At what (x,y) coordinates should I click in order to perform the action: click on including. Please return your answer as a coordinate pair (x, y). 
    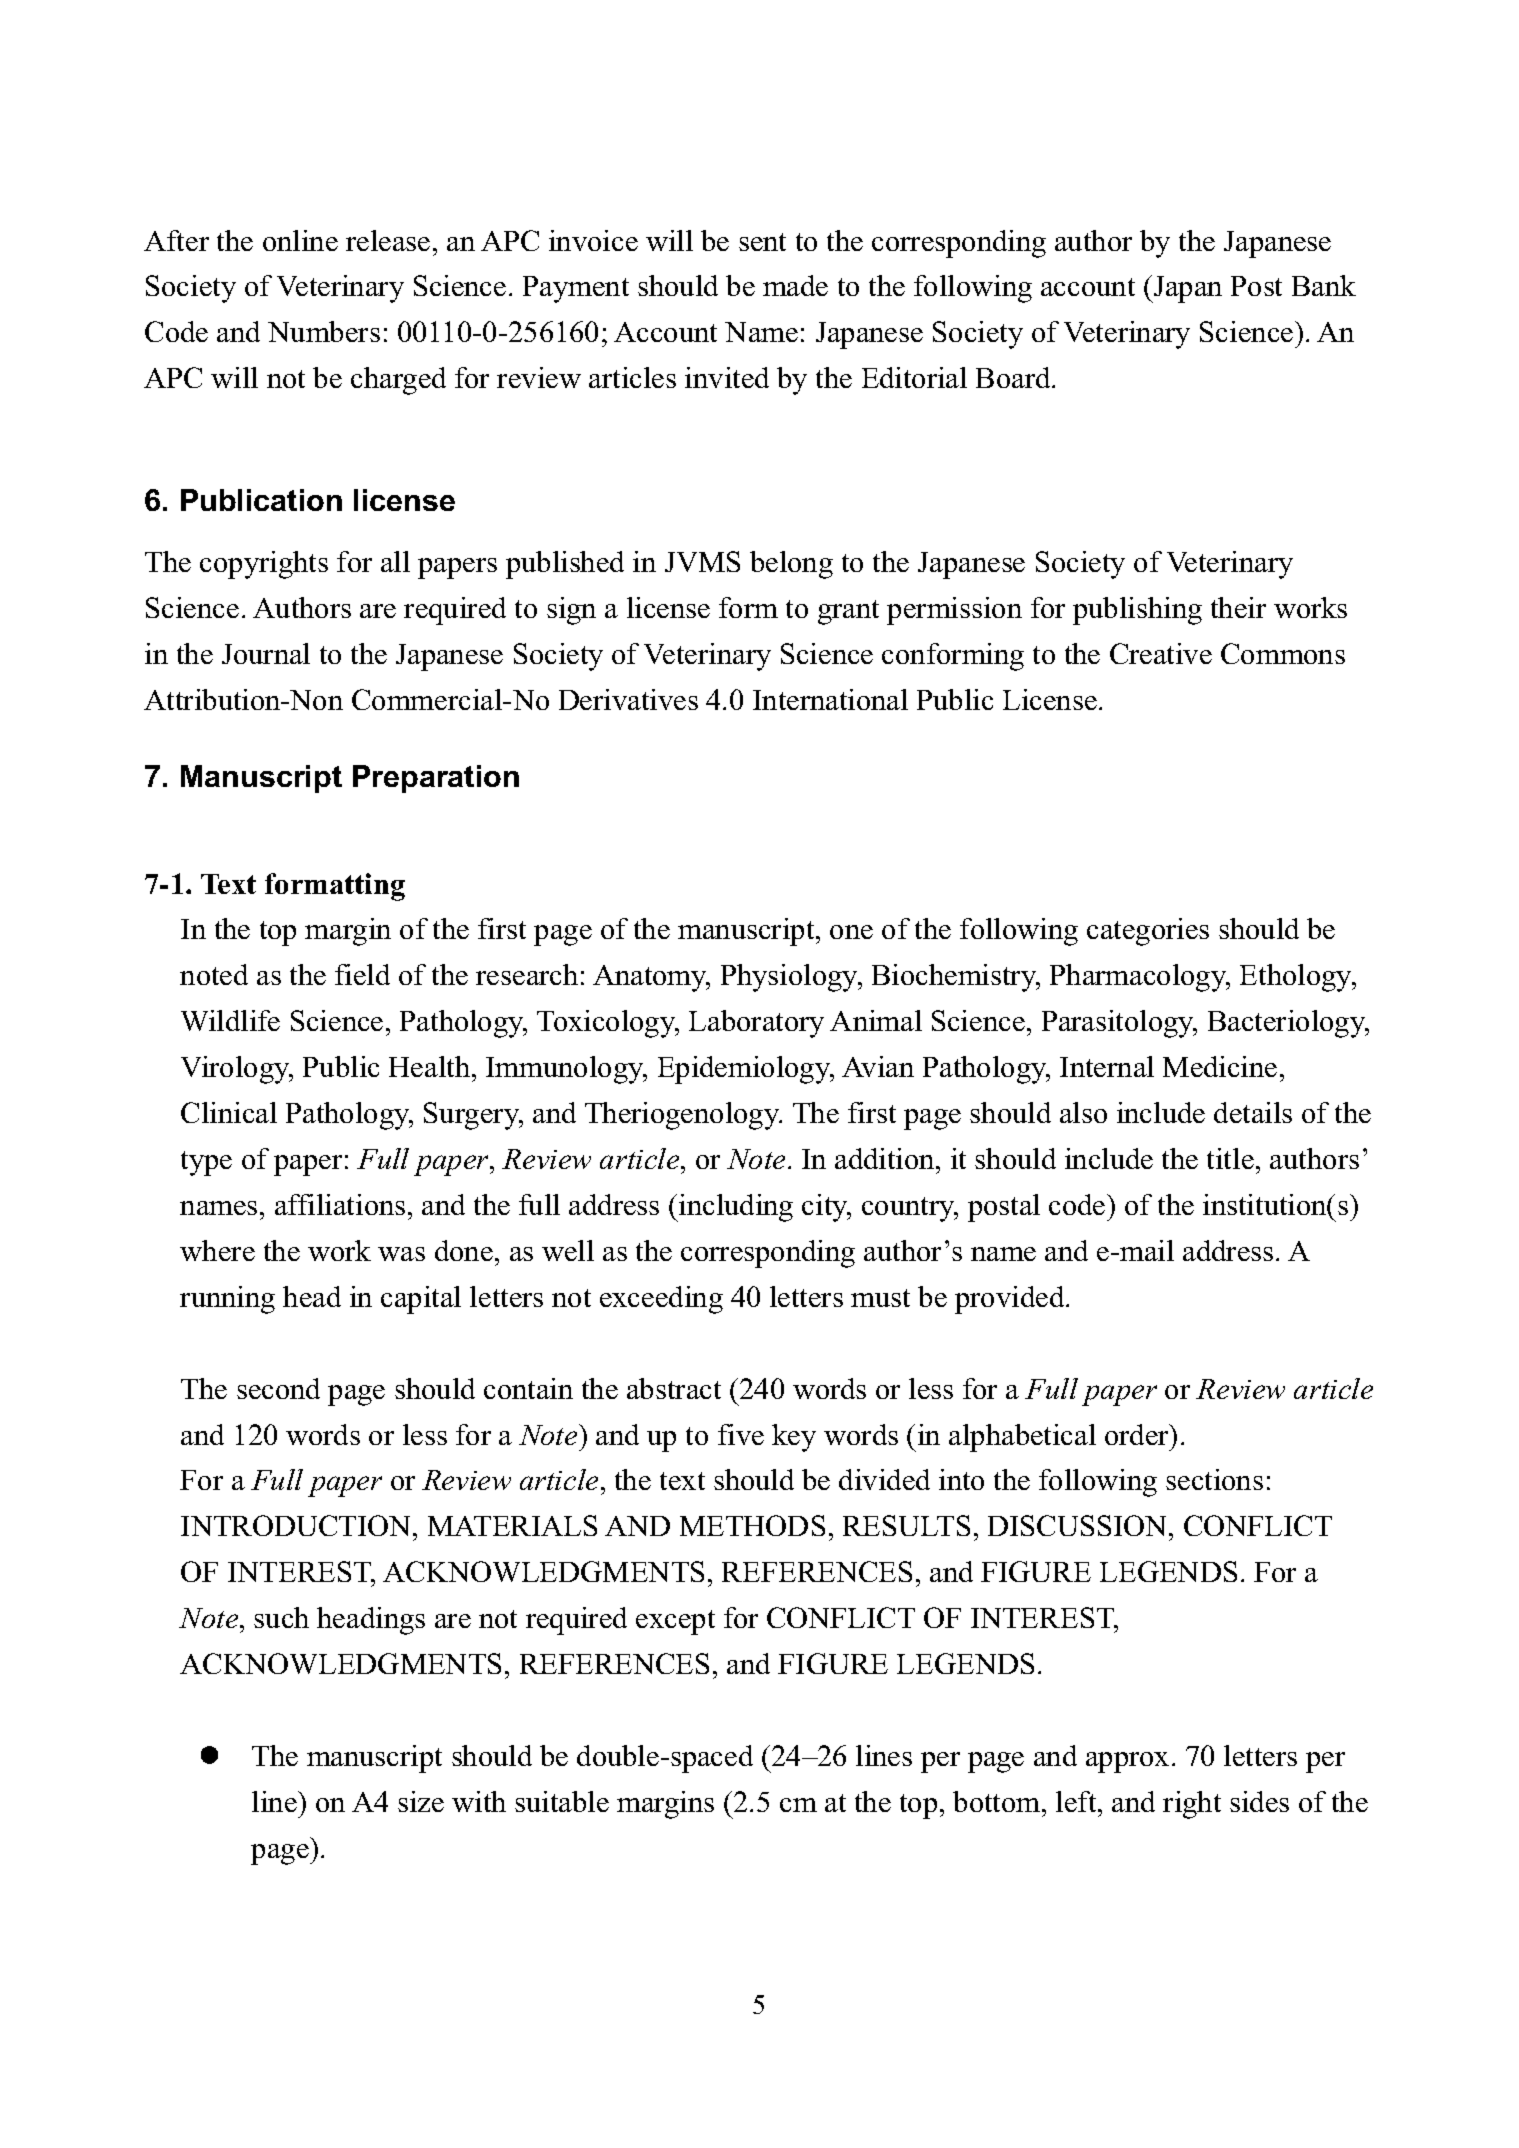
    Looking at the image, I should click on (735, 1208).
